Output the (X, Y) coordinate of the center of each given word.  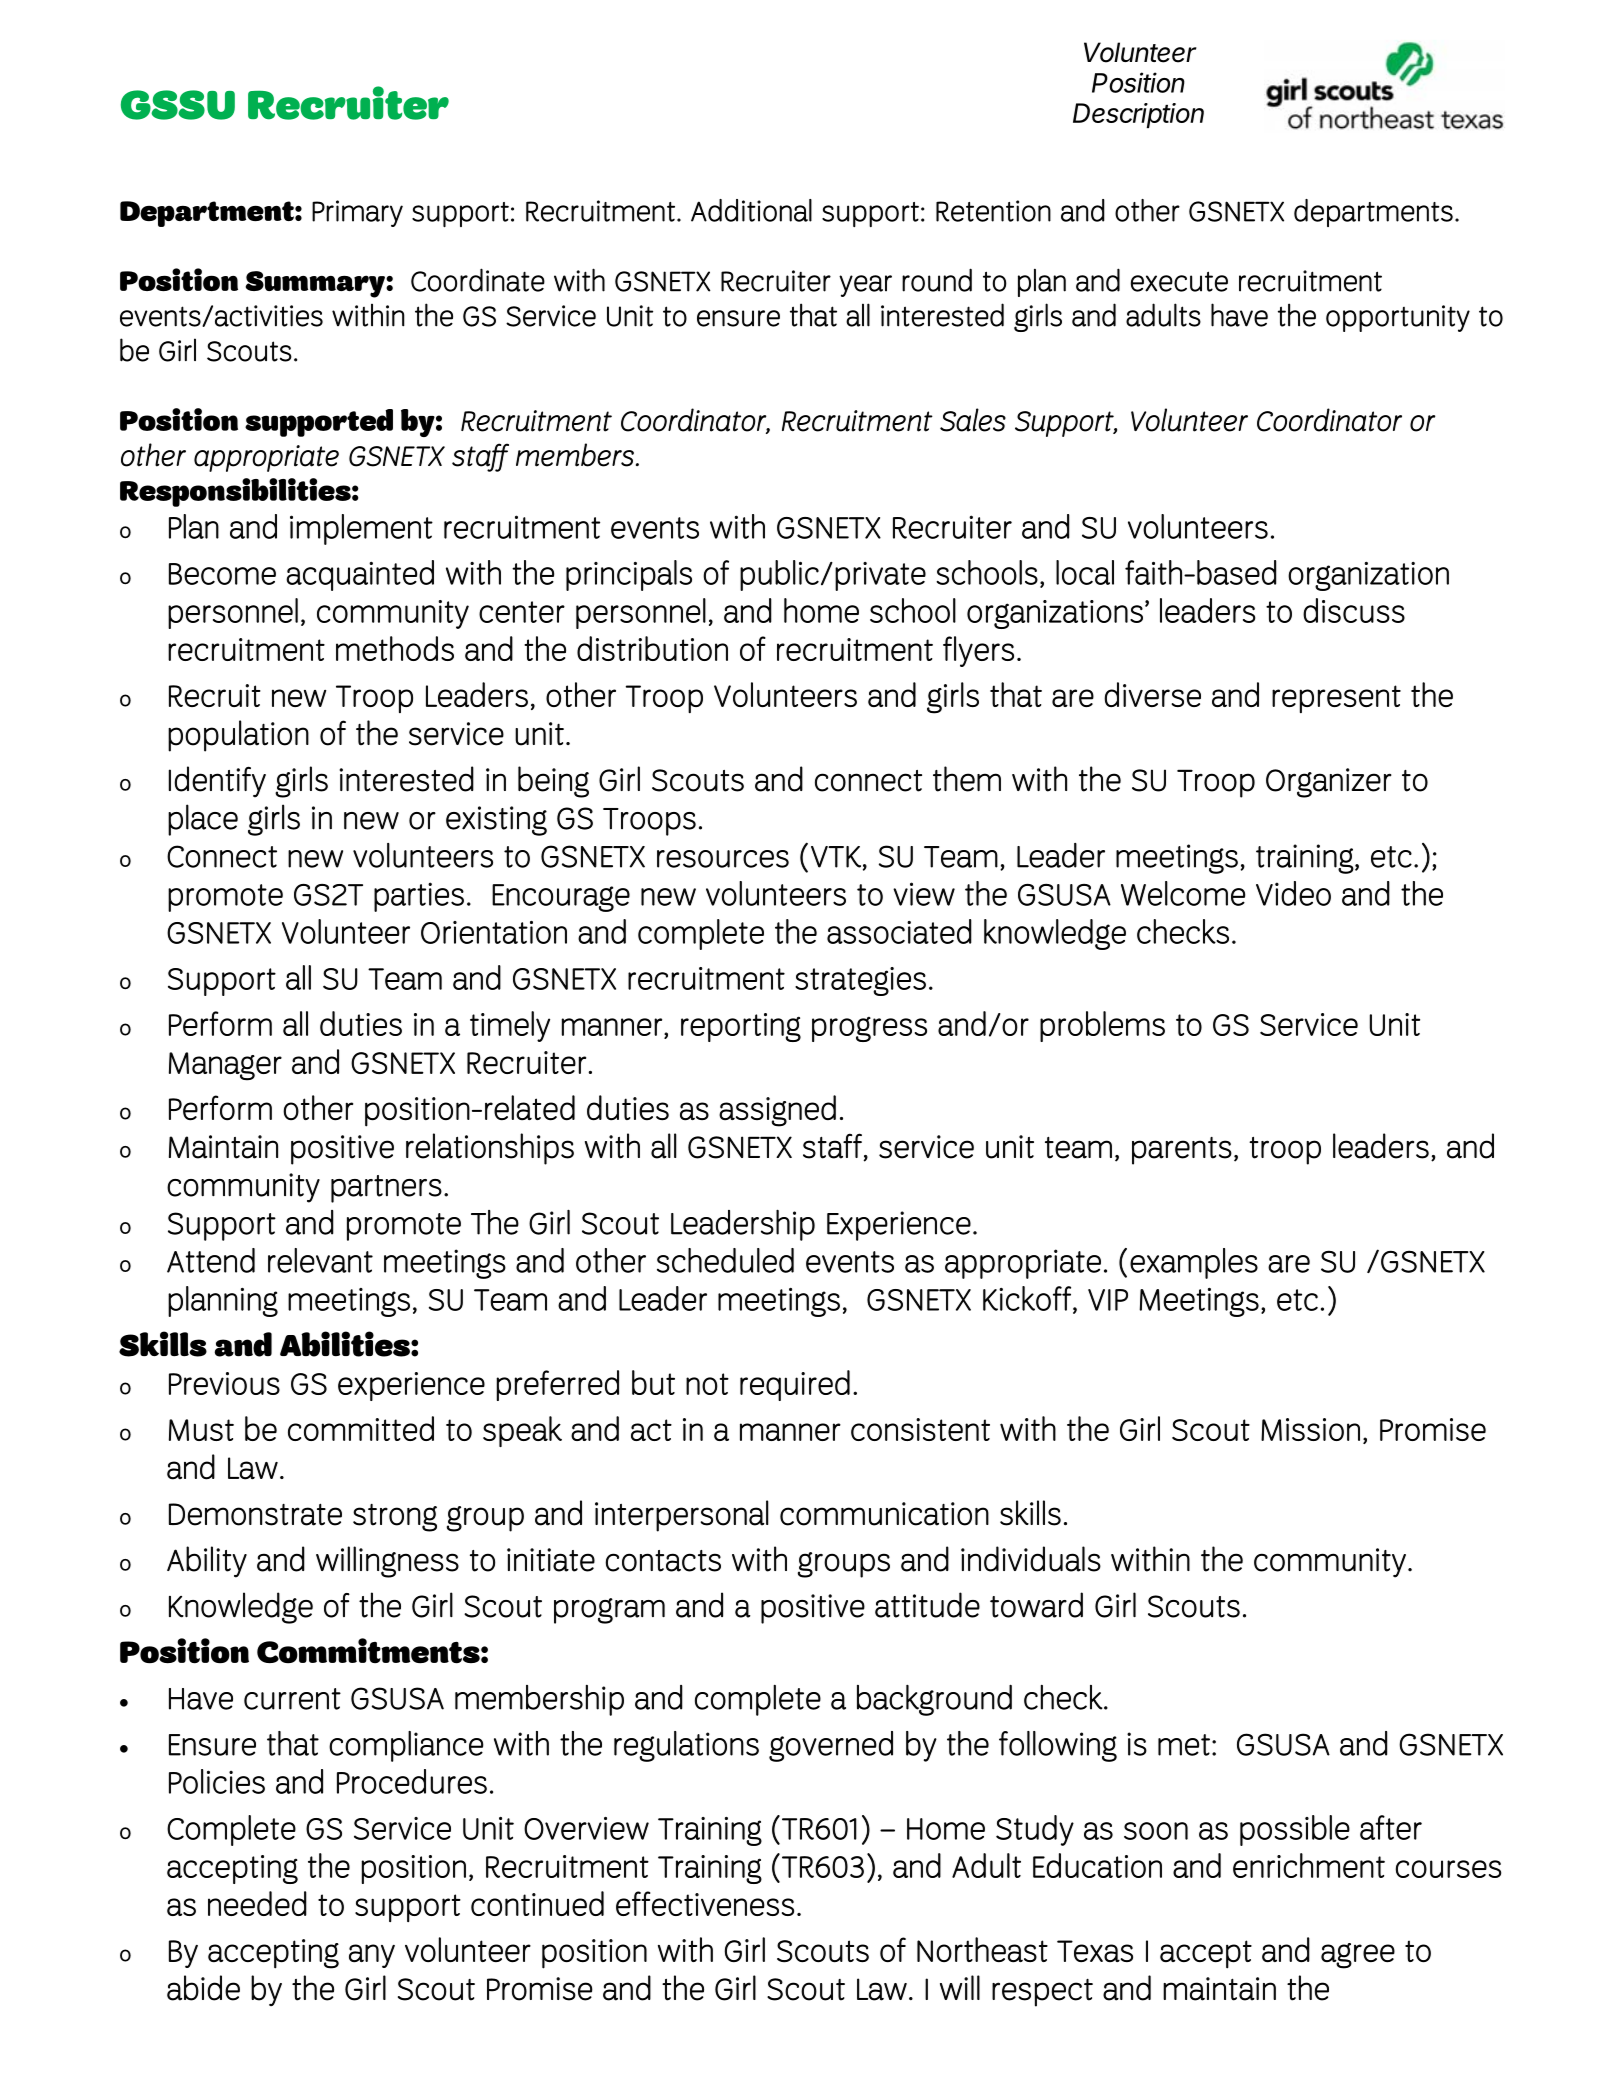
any (372, 1956)
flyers (978, 651)
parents (1182, 1151)
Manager (225, 1066)
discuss (1354, 610)
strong (395, 1518)
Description (1138, 115)
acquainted (360, 575)
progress (869, 1029)
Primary (357, 213)
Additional (751, 210)
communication (884, 1514)
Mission (1310, 1429)
